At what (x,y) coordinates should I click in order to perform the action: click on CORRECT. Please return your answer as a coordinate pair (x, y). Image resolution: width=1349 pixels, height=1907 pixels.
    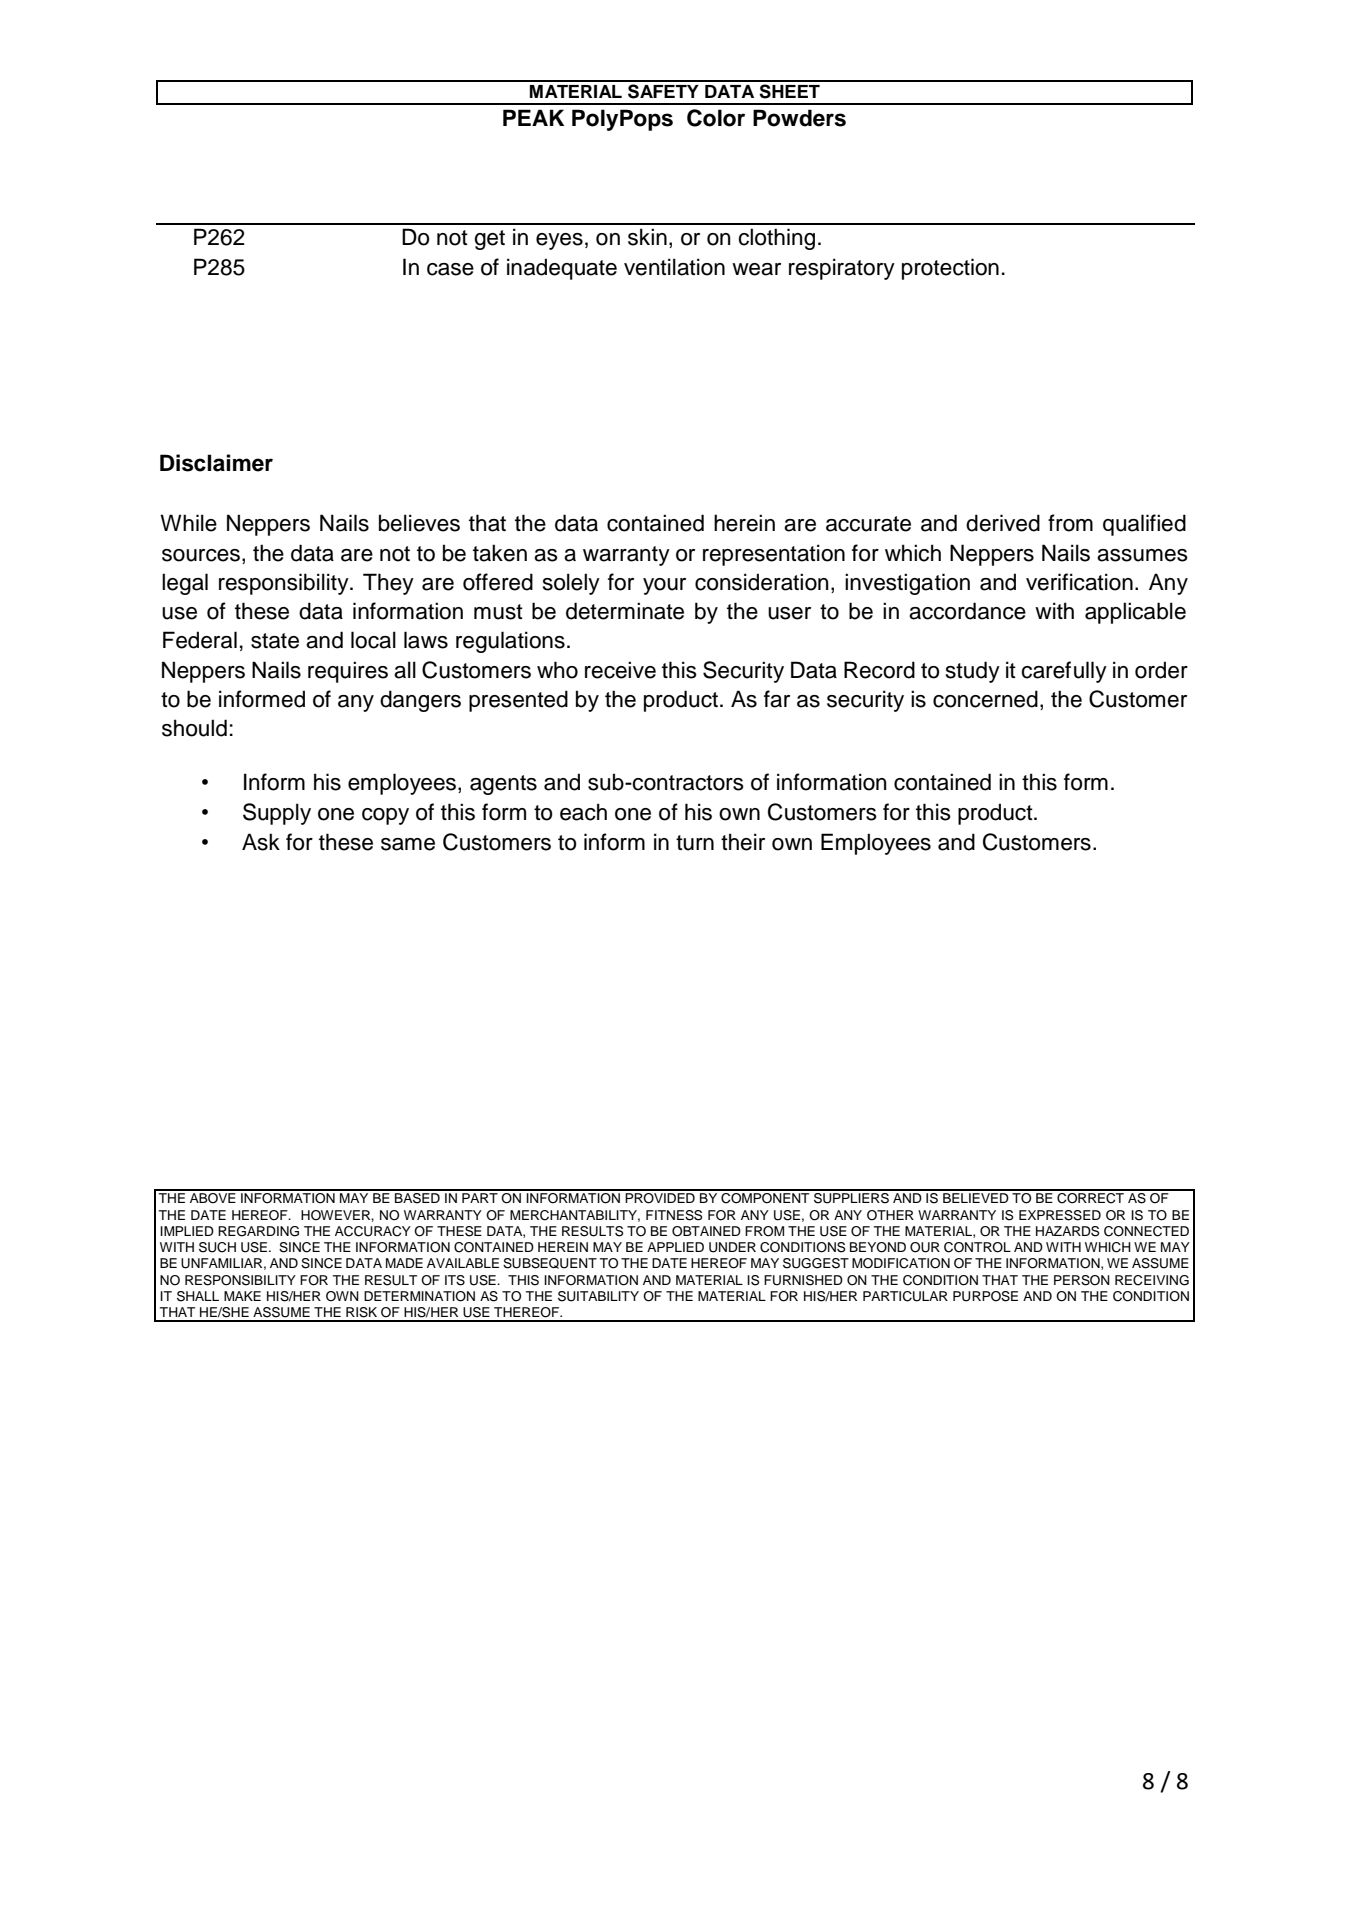
    Looking at the image, I should click on (1091, 1197).
